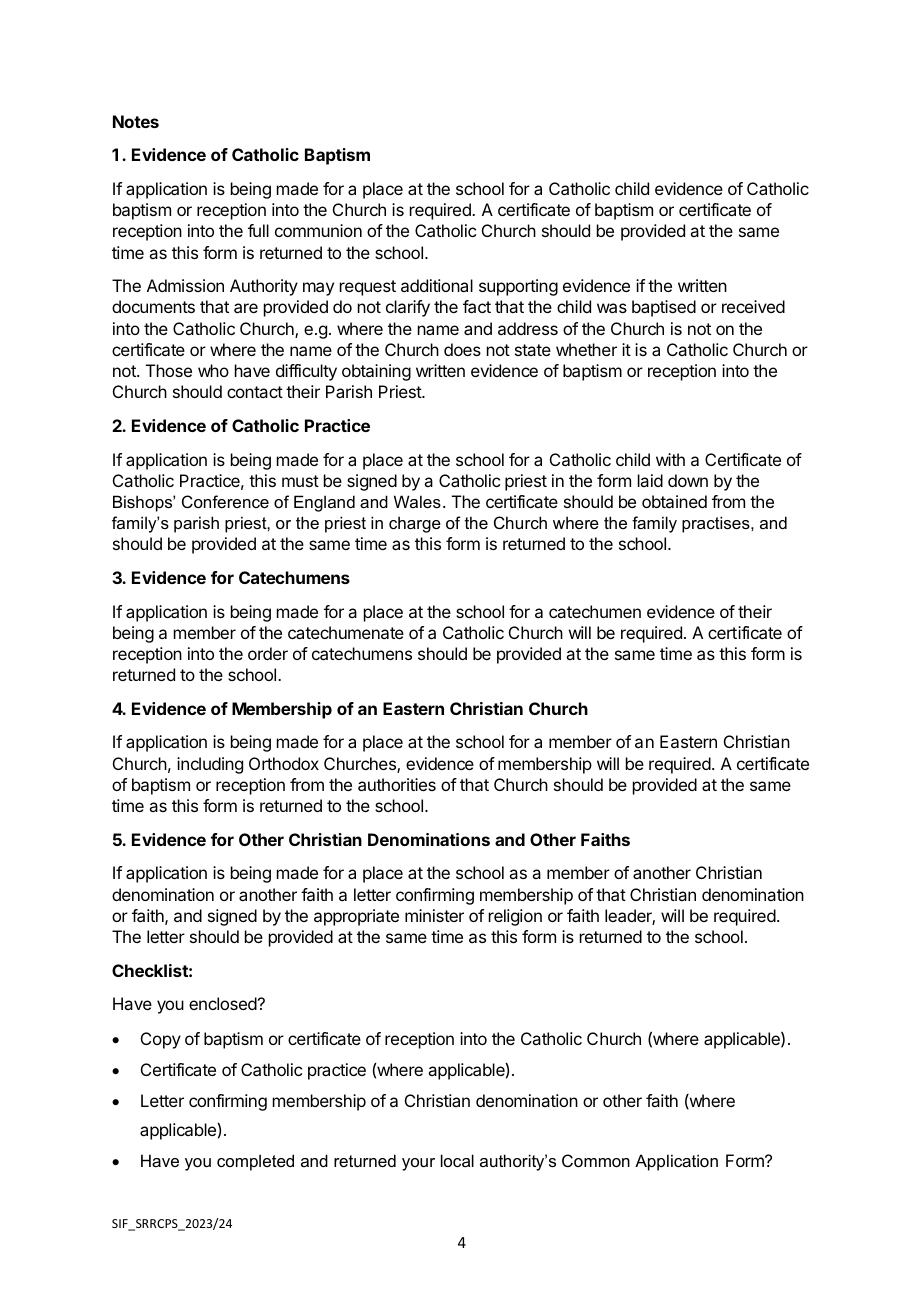  I want to click on practises, so click(717, 524).
